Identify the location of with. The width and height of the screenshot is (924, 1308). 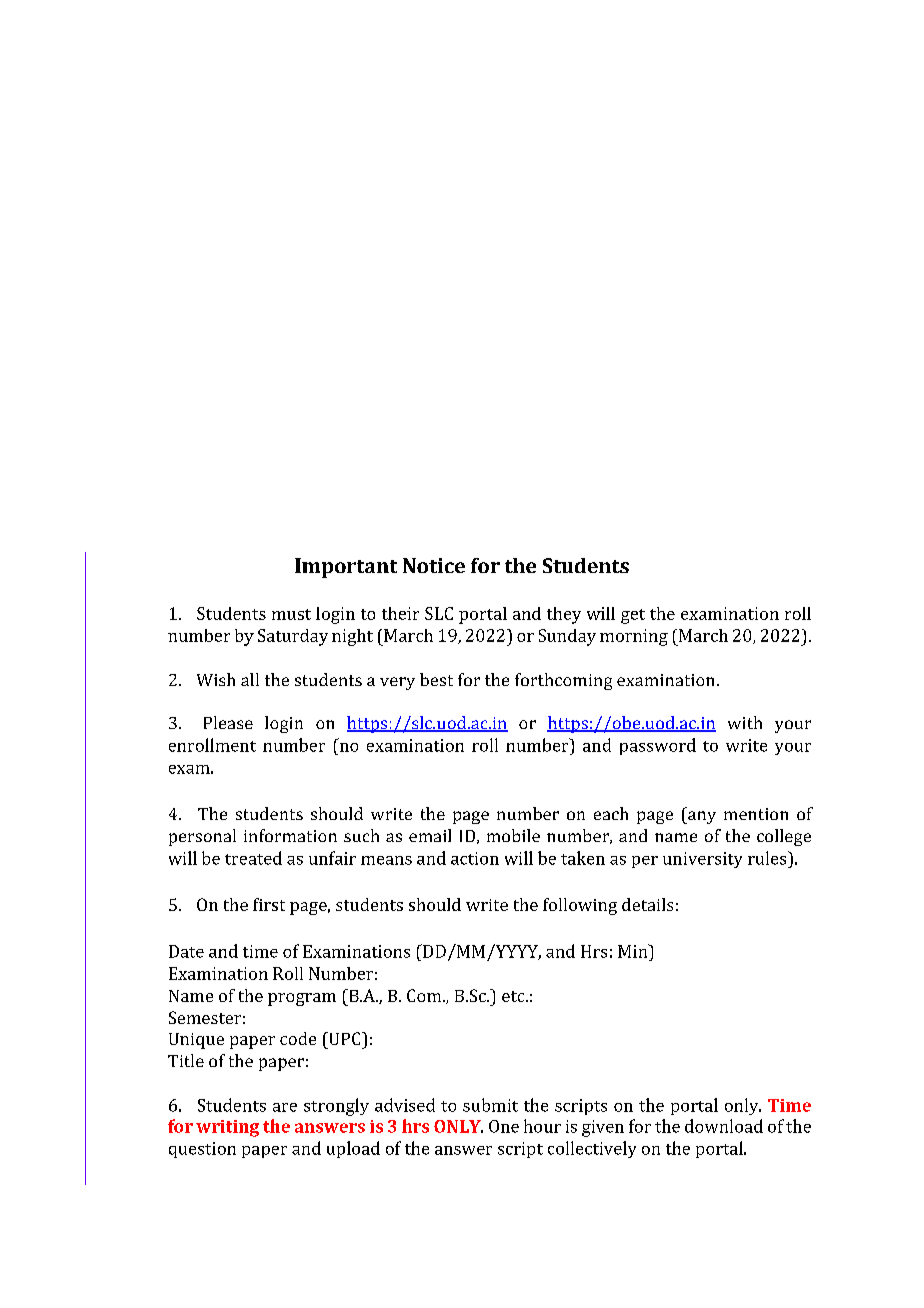
(745, 722).
